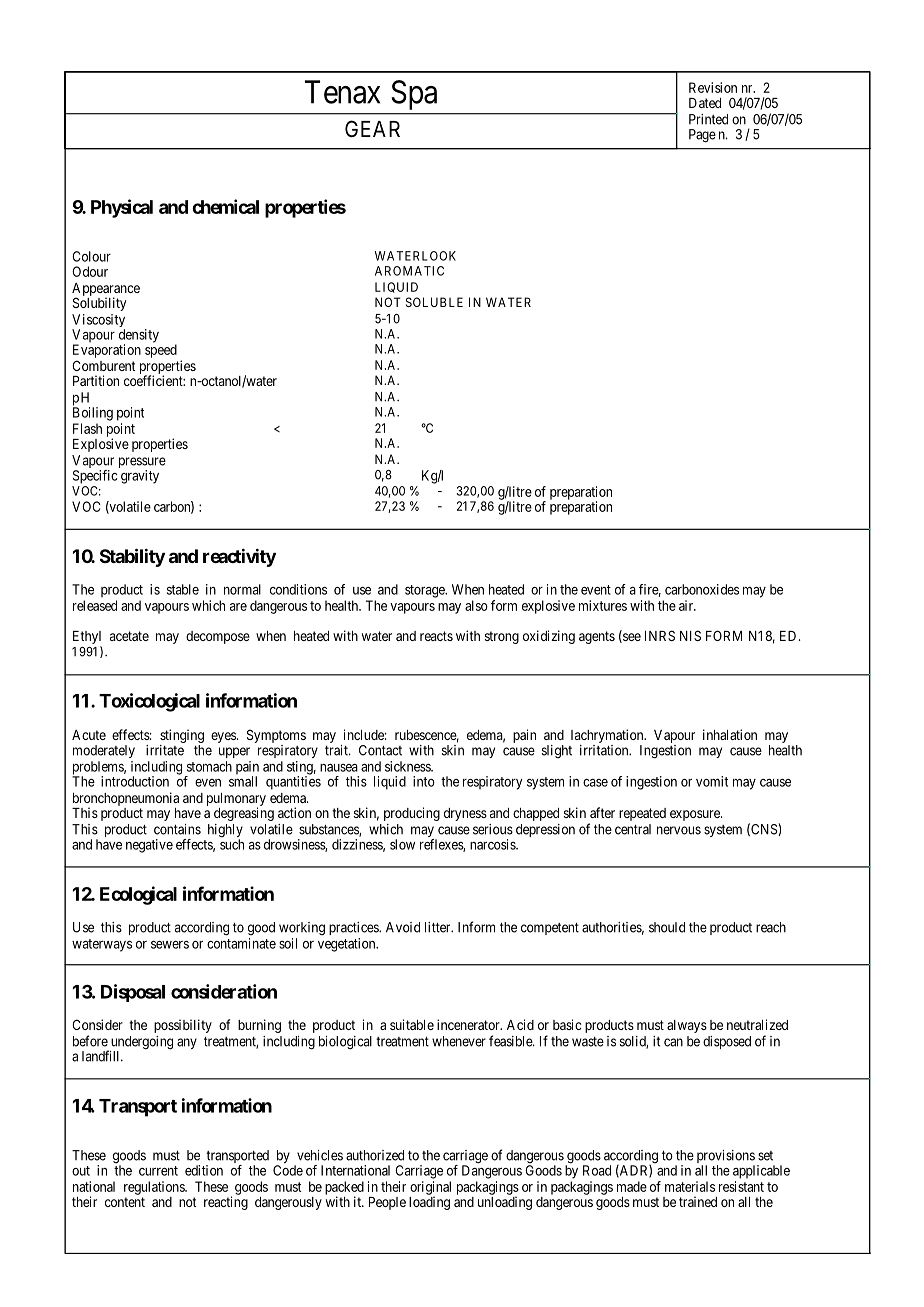  What do you see at coordinates (430, 1189) in the image?
I see `original` at bounding box center [430, 1189].
